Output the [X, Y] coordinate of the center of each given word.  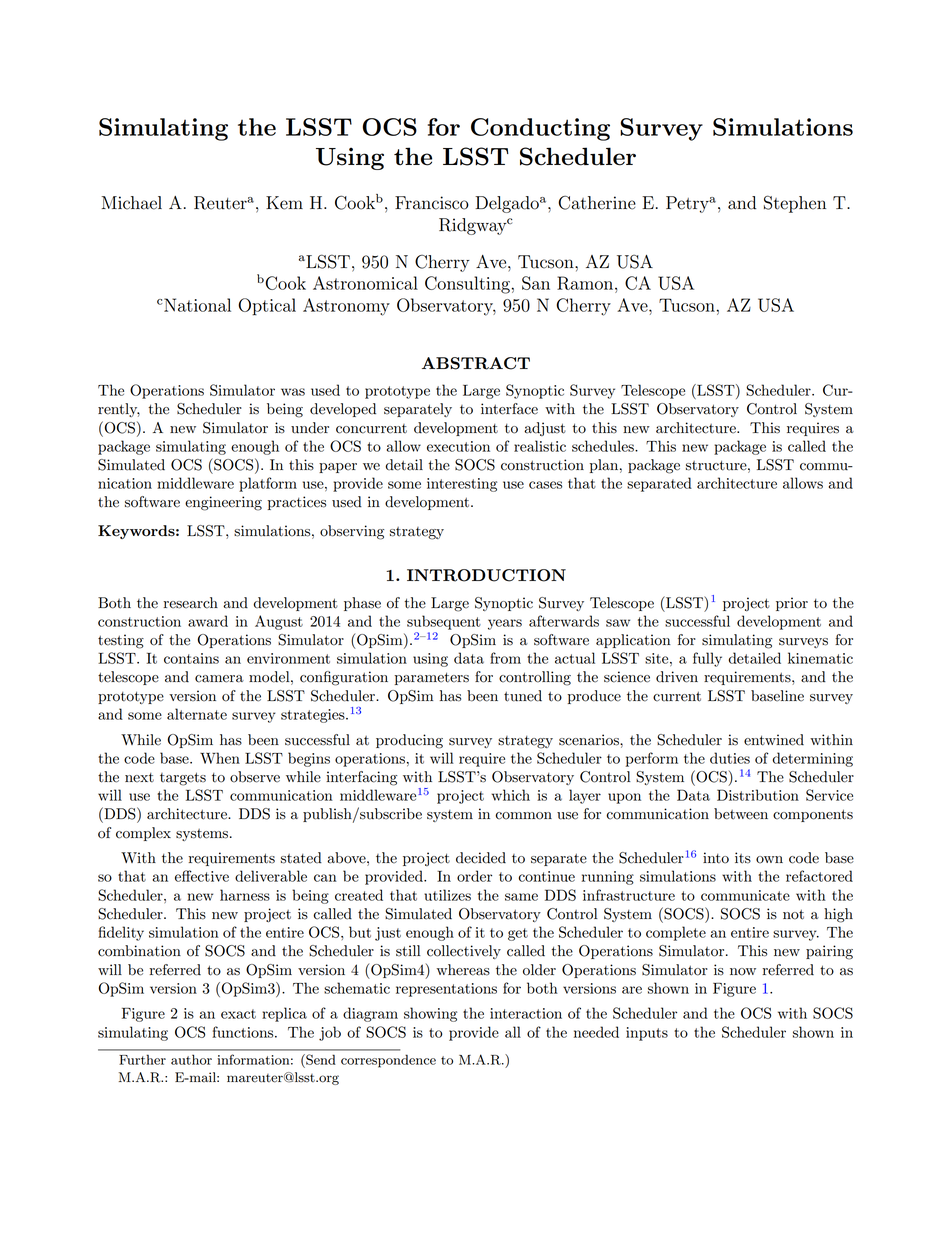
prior [792, 604]
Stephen [795, 204]
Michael [132, 203]
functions [244, 1032]
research [191, 603]
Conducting [540, 129]
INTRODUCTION [486, 575]
